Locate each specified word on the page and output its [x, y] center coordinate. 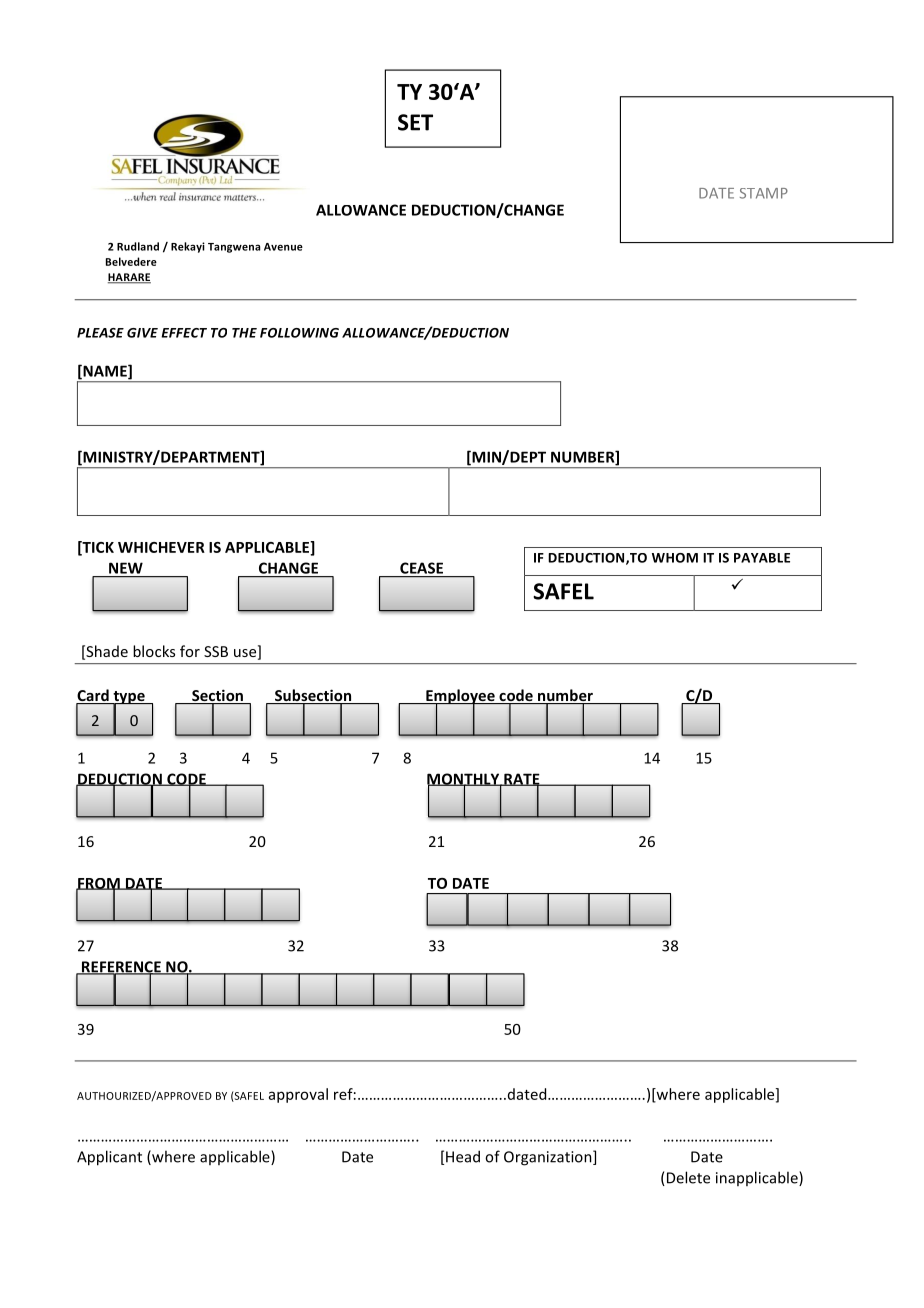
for [190, 651]
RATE [522, 780]
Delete [687, 1178]
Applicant [109, 1158]
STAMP [764, 193]
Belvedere [131, 261]
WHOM [675, 558]
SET [415, 122]
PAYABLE [762, 558]
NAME [105, 372]
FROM [99, 884]
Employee [460, 697]
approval [298, 1095]
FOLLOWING [299, 333]
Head [463, 1156]
